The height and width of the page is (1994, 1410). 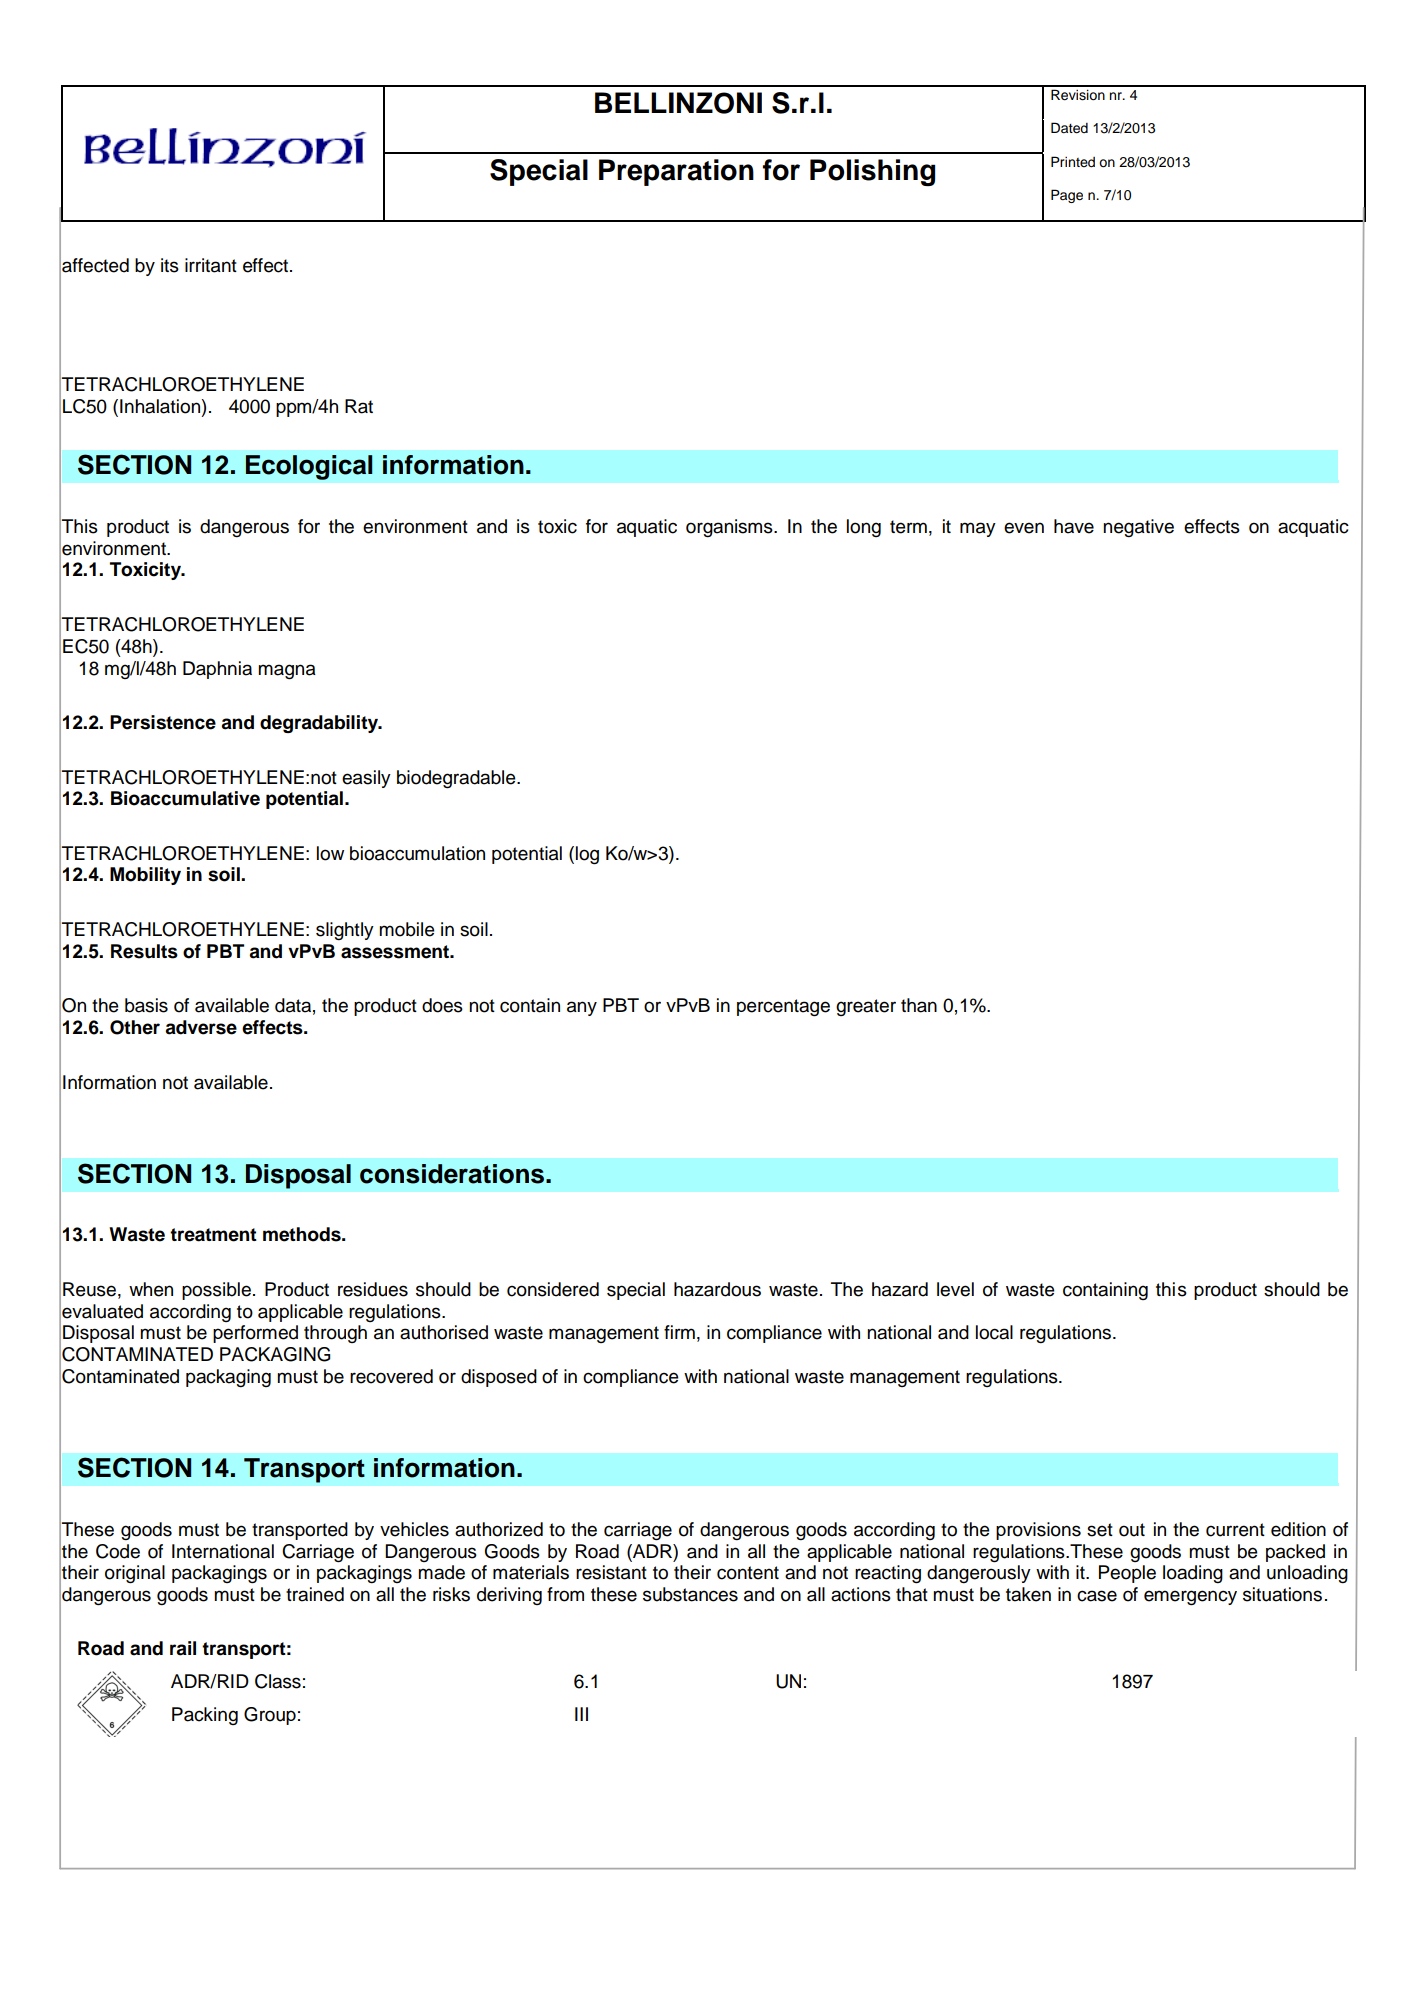 I want to click on negative, so click(x=1138, y=528).
